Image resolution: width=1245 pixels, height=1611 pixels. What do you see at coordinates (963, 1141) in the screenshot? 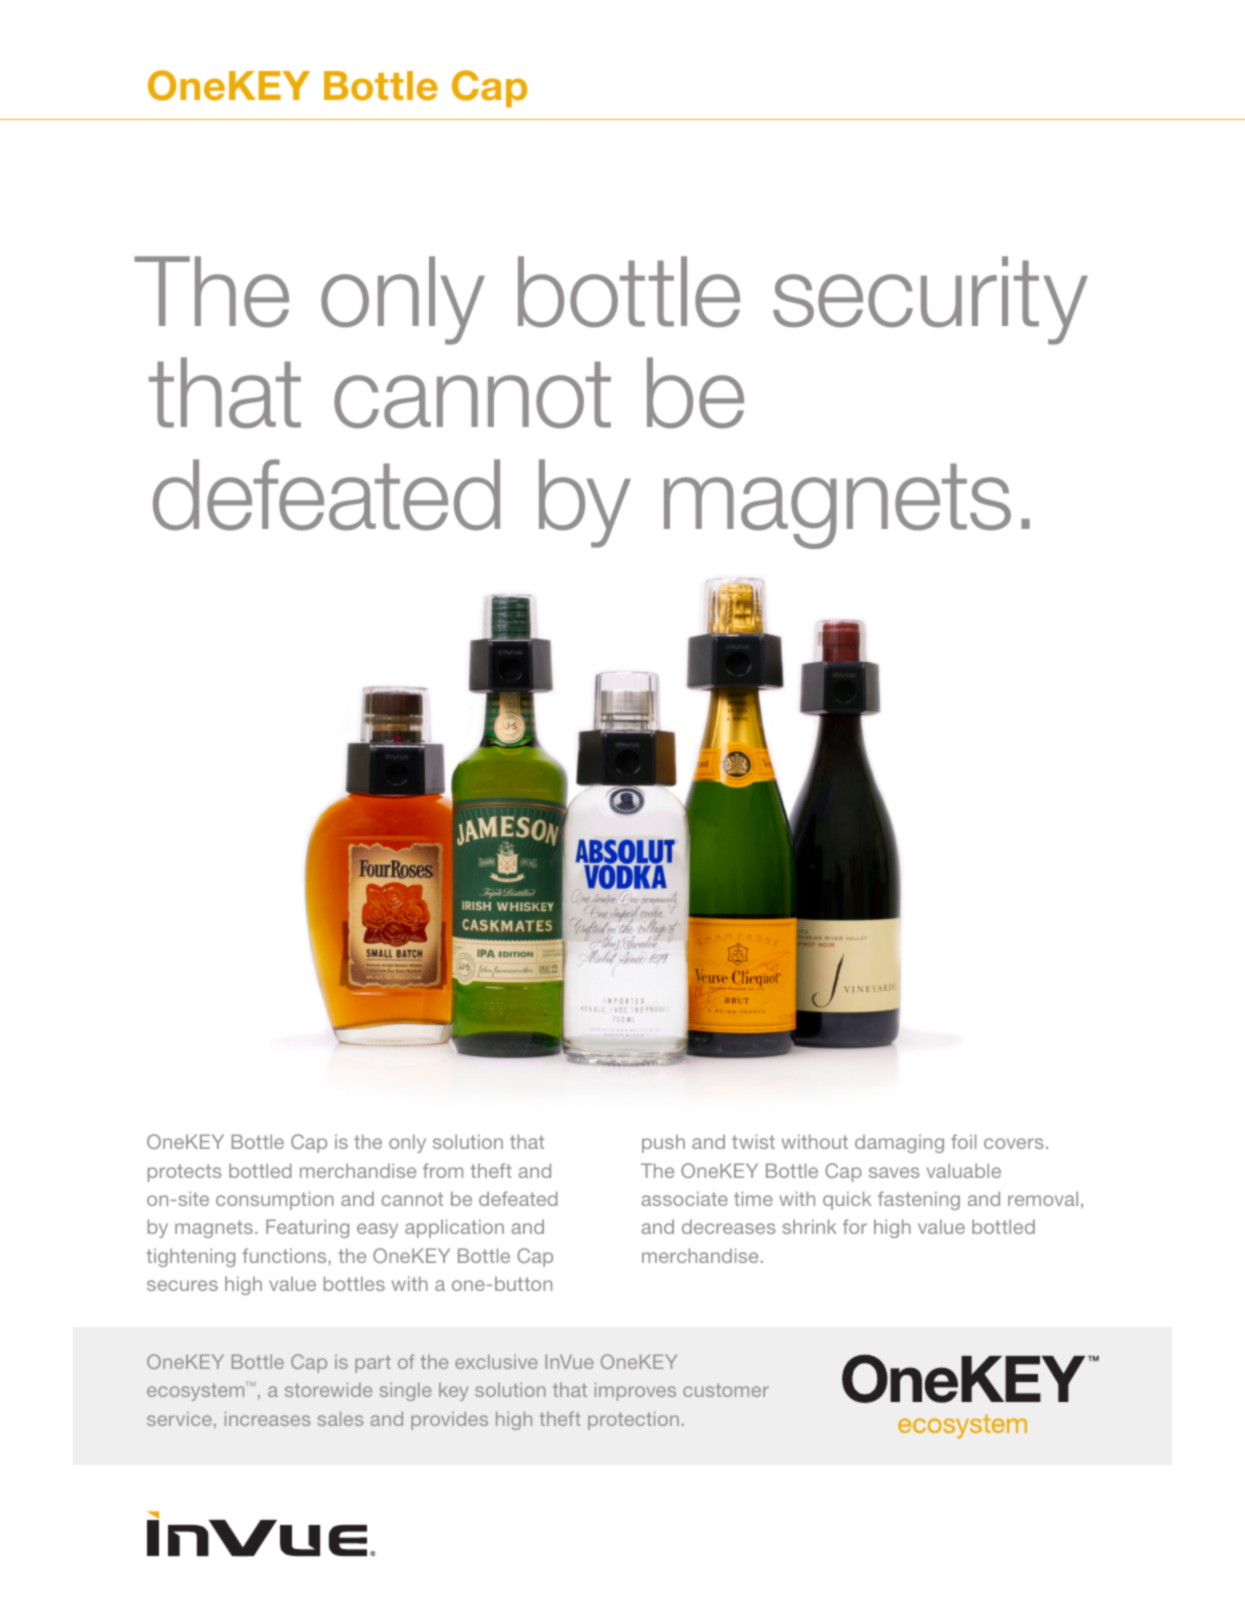
I see `foil` at bounding box center [963, 1141].
